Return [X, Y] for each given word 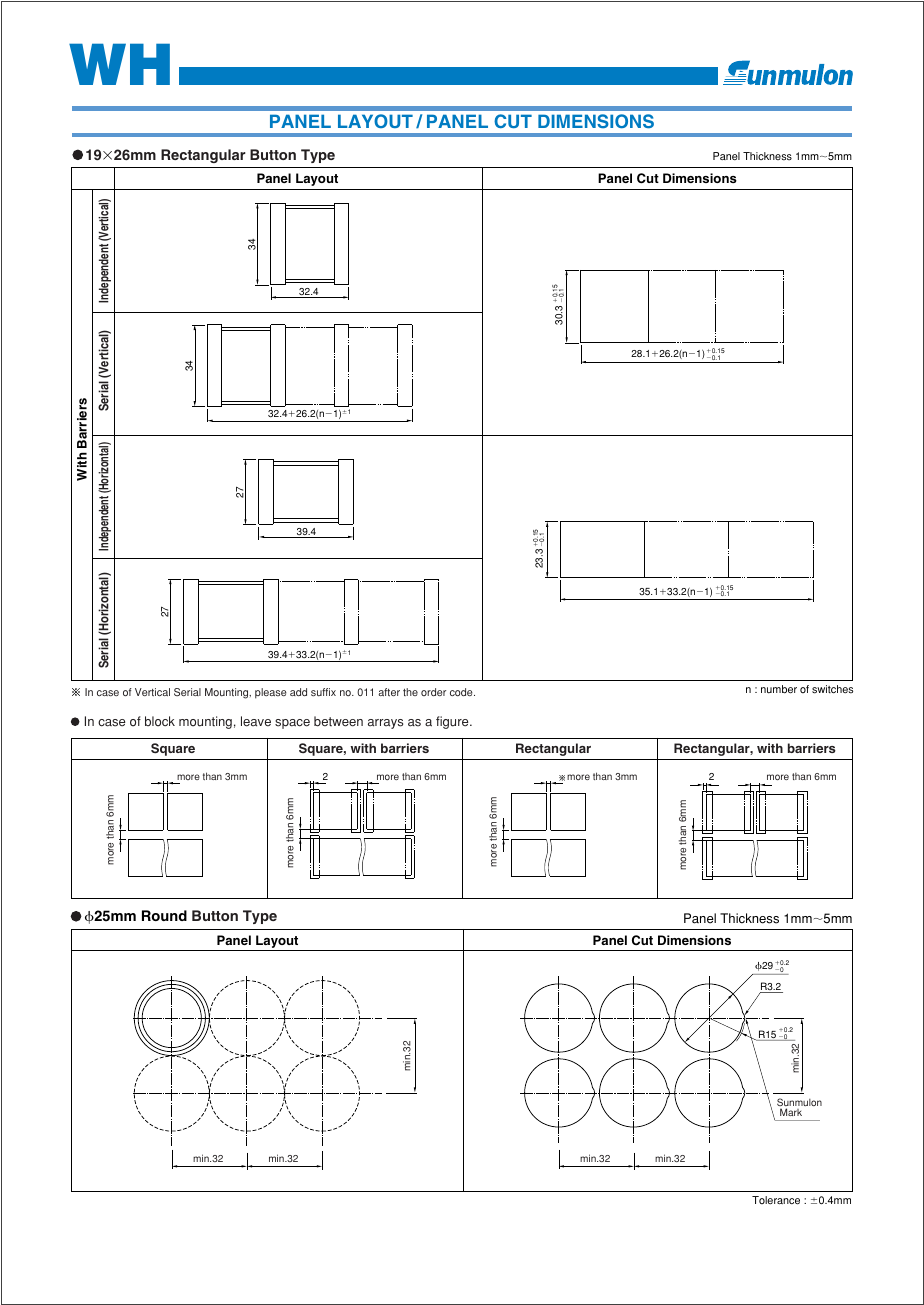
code [462, 692]
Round [164, 915]
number [779, 689]
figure [453, 722]
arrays [385, 724]
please [271, 693]
